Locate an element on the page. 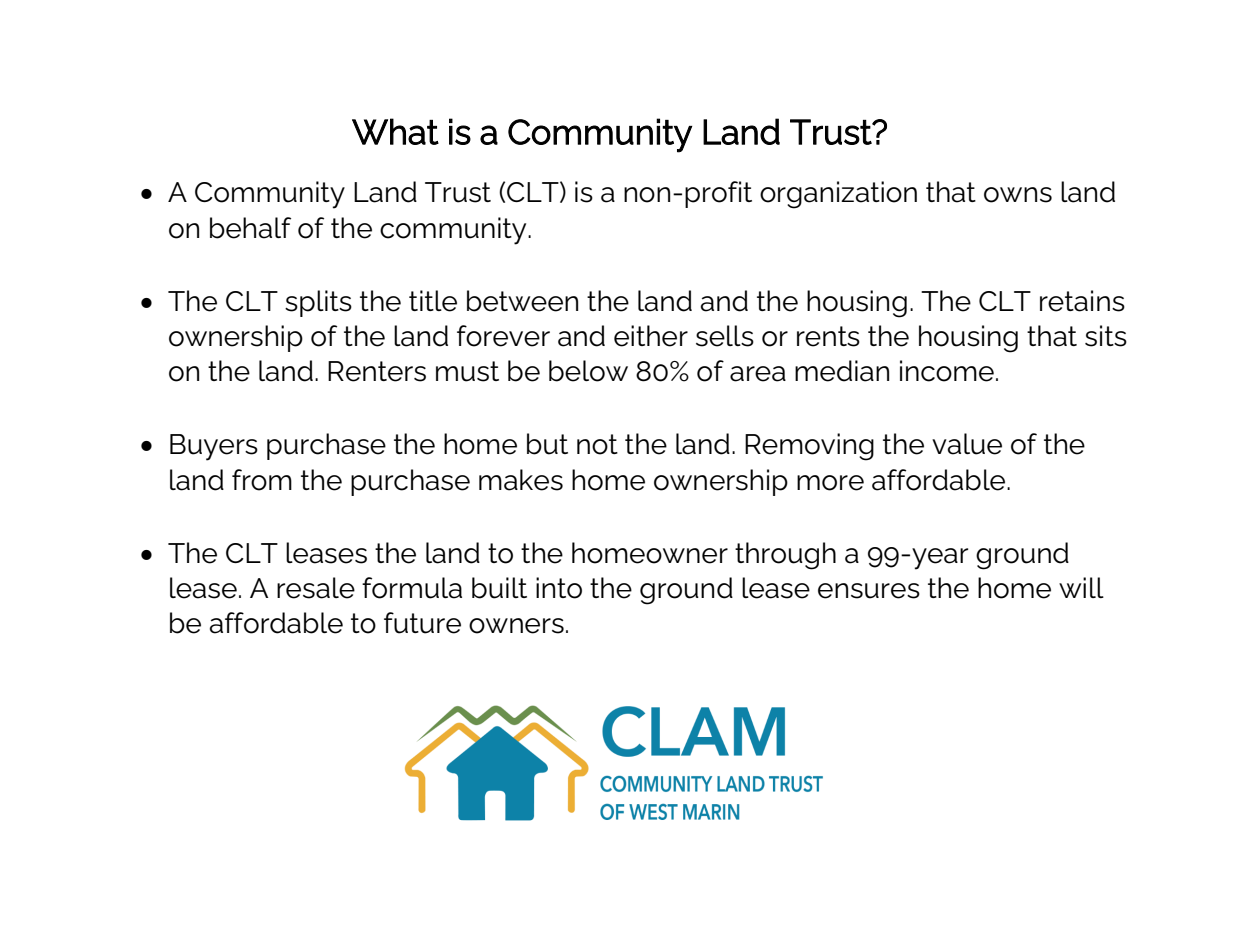  income is located at coordinates (947, 371).
